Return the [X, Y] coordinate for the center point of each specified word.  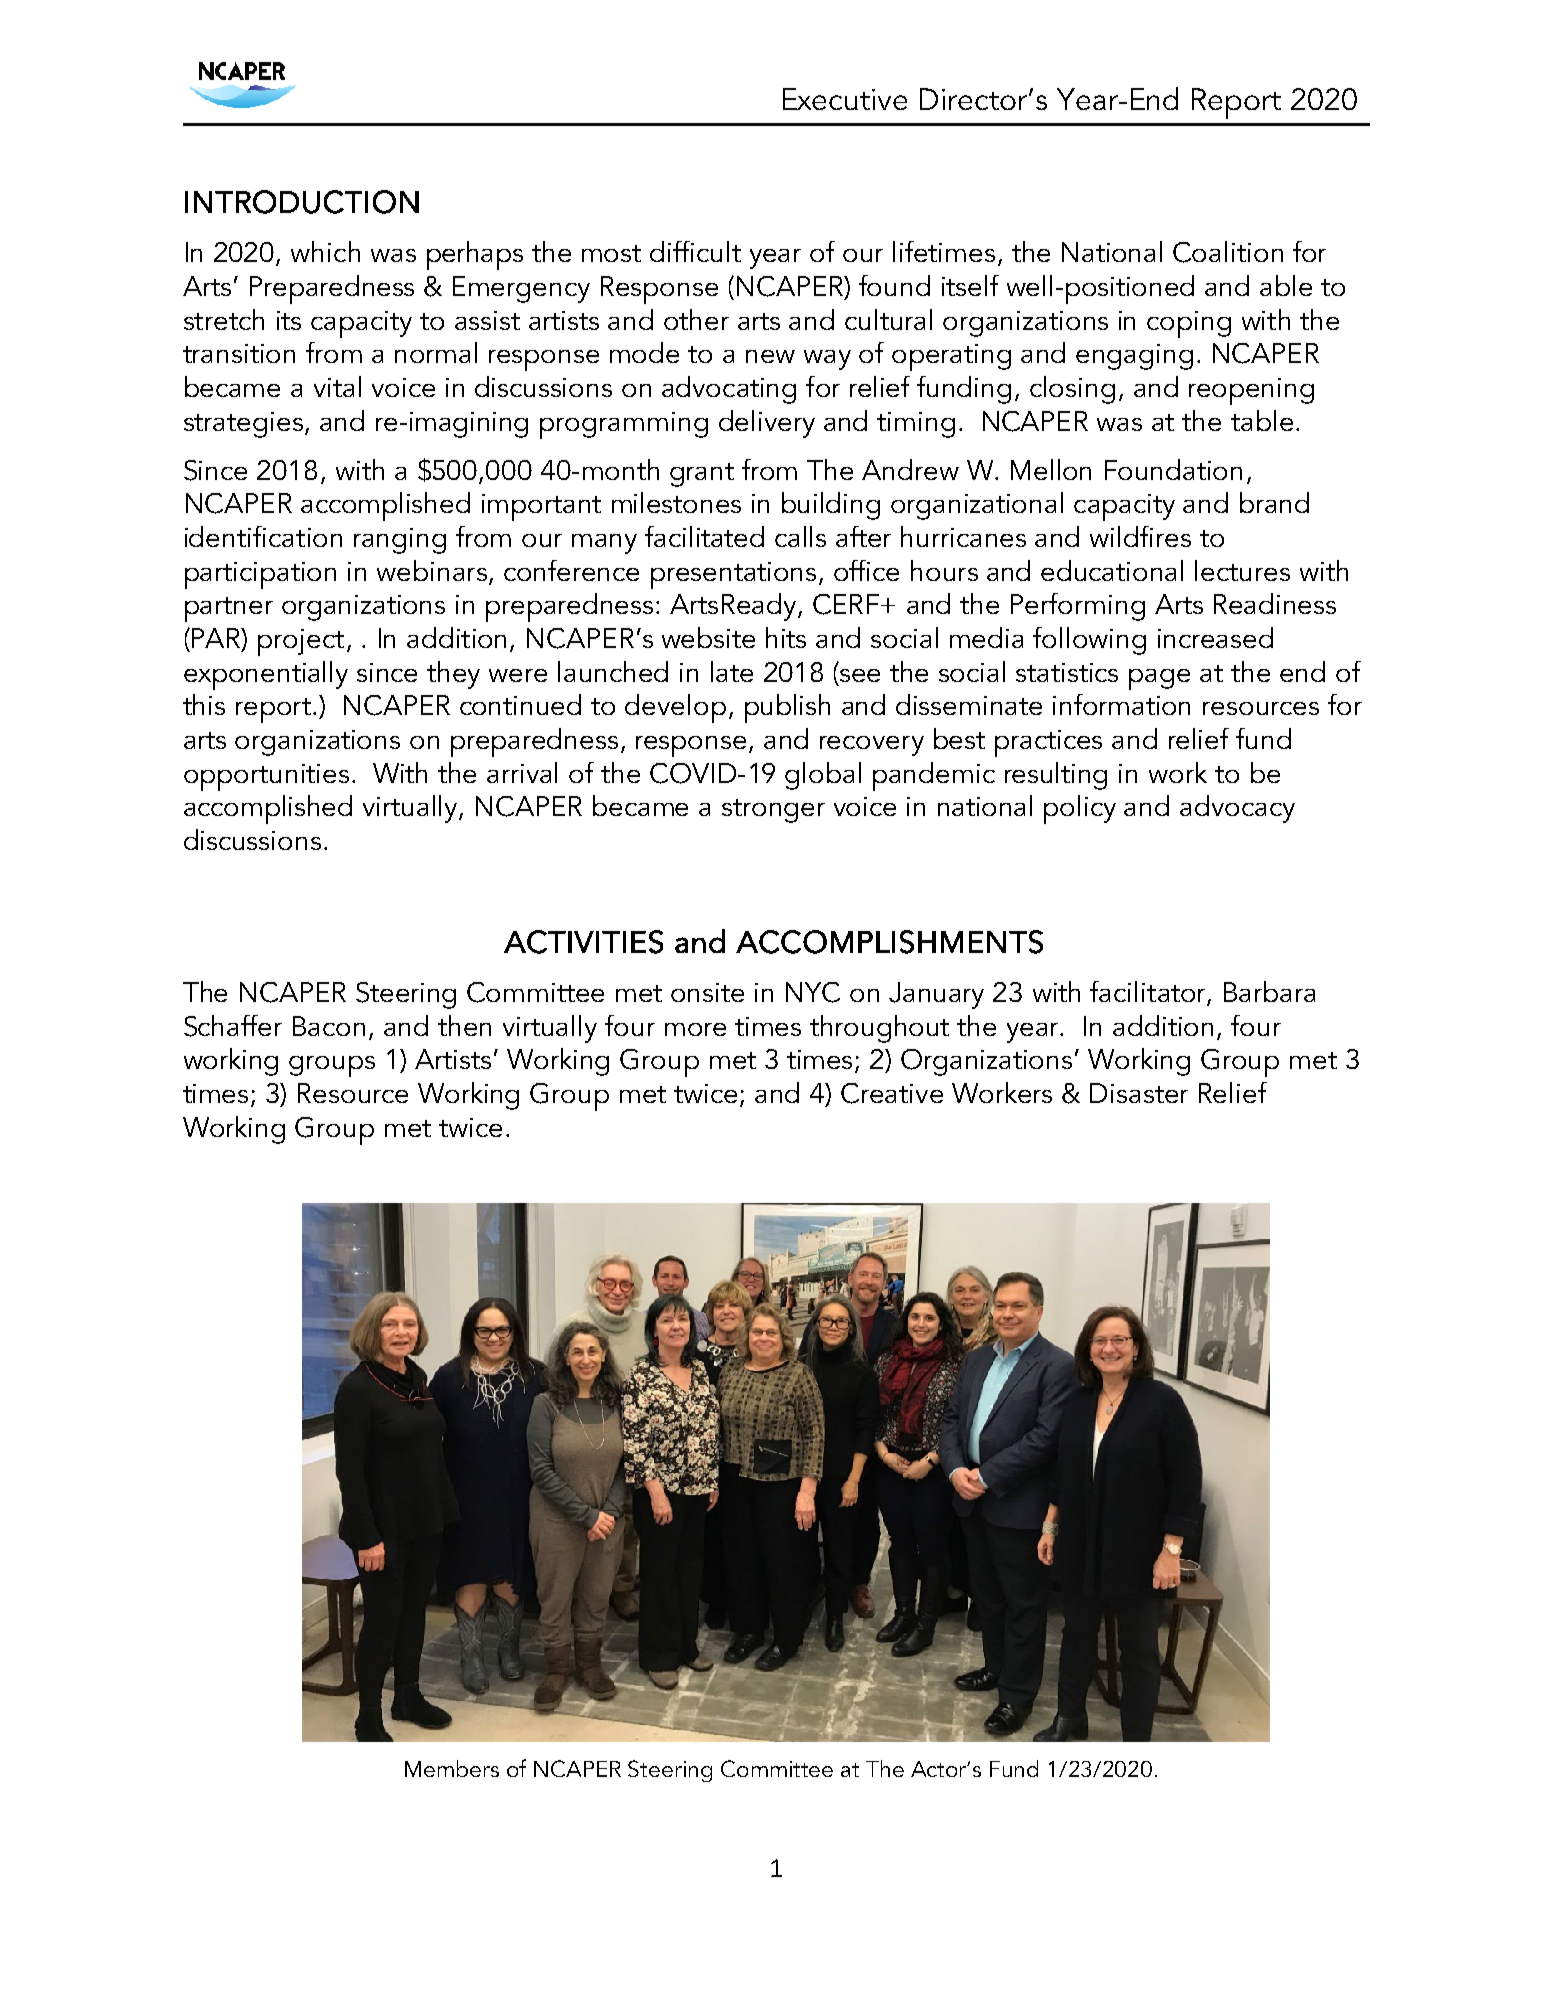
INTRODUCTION [302, 202]
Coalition [1228, 252]
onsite [707, 992]
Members [452, 1768]
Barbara [1269, 991]
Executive [845, 99]
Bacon [329, 1026]
